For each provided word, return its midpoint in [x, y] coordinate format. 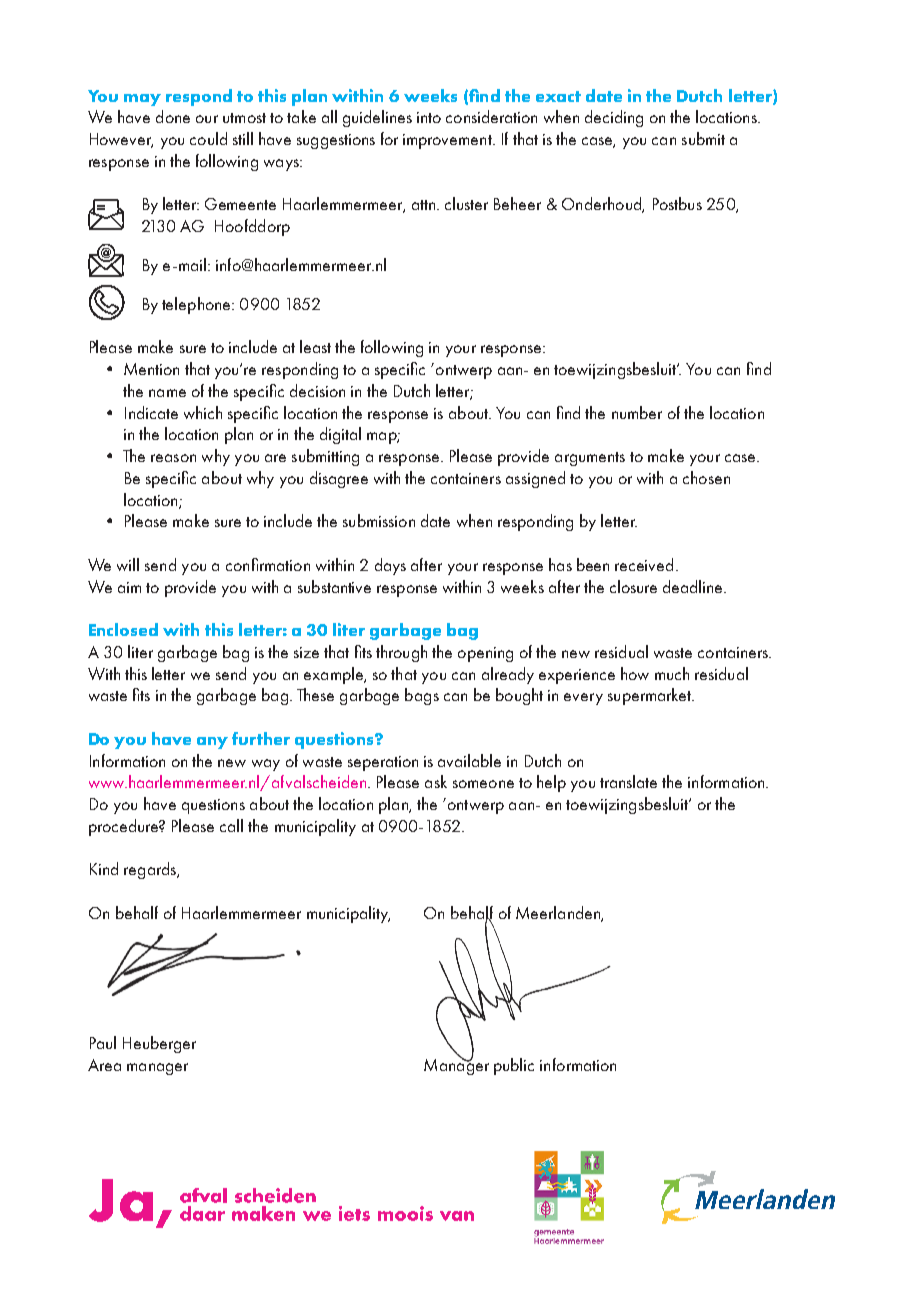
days [390, 566]
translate [628, 781]
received [644, 564]
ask [436, 781]
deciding [614, 118]
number [637, 412]
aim [129, 587]
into [429, 117]
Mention [151, 369]
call [231, 825]
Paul [103, 1042]
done [173, 116]
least [315, 346]
